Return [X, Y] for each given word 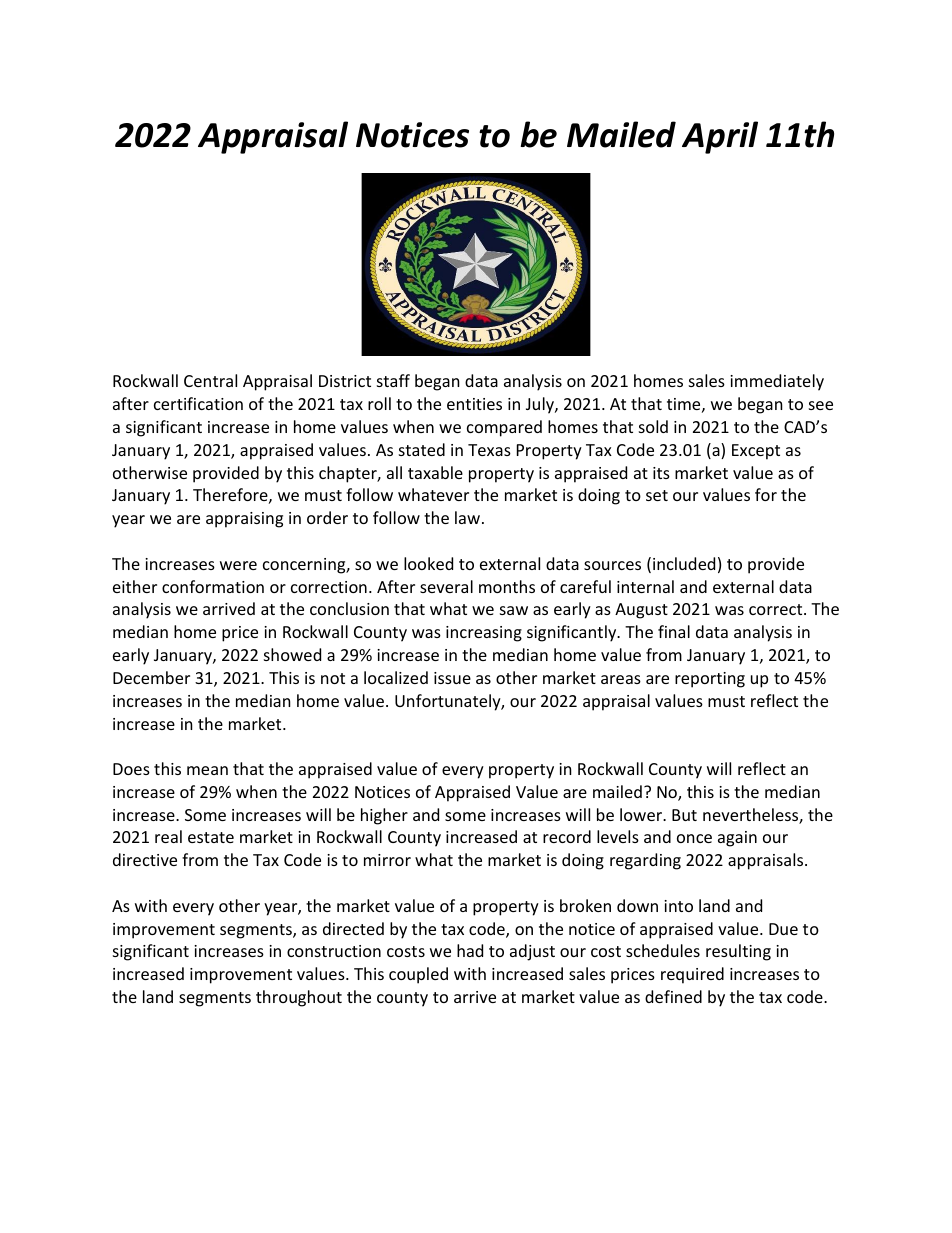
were [238, 565]
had [470, 950]
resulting [738, 952]
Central [210, 380]
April [720, 137]
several [446, 586]
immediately [777, 382]
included [684, 563]
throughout [299, 998]
